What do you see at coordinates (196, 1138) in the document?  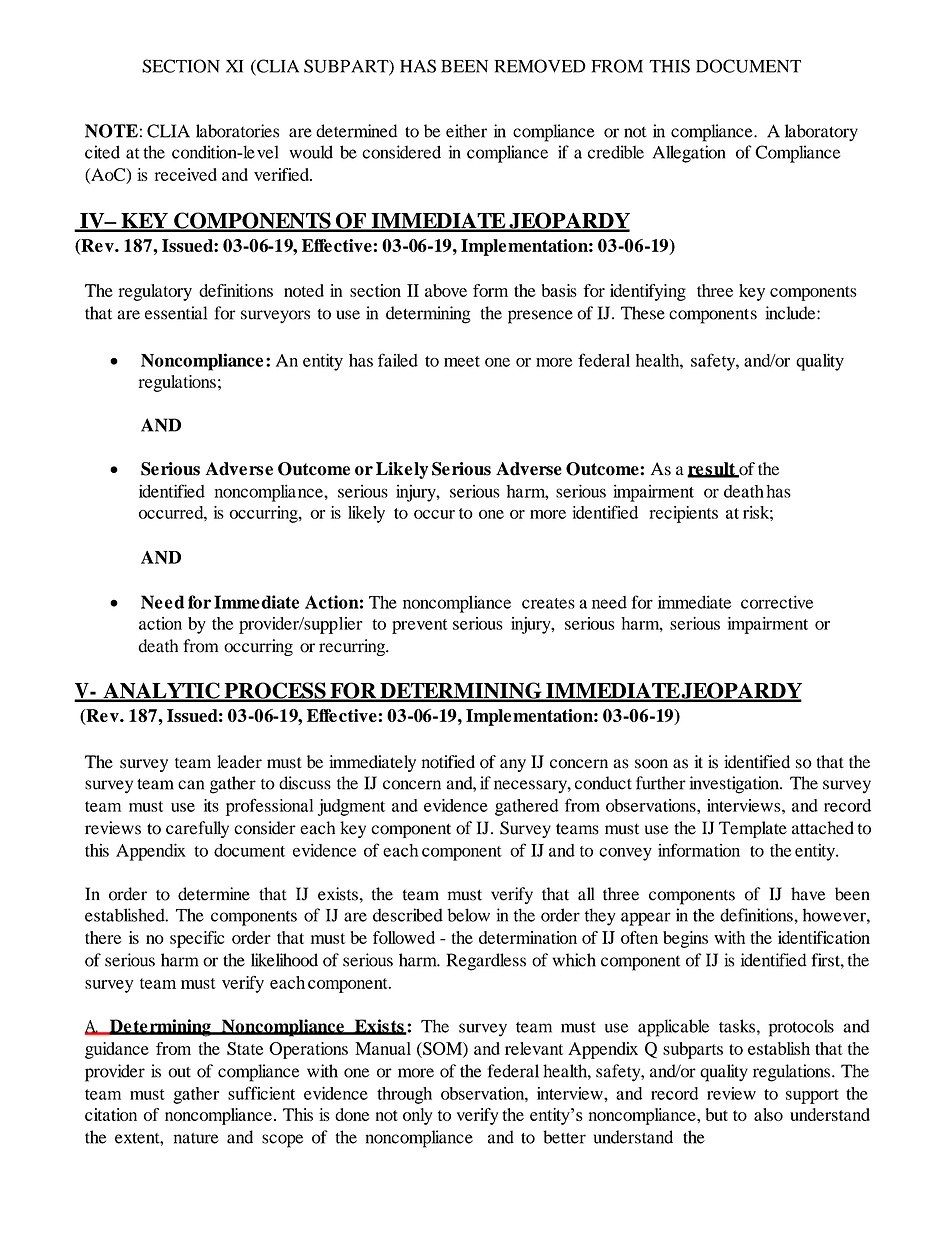 I see `nature` at bounding box center [196, 1138].
